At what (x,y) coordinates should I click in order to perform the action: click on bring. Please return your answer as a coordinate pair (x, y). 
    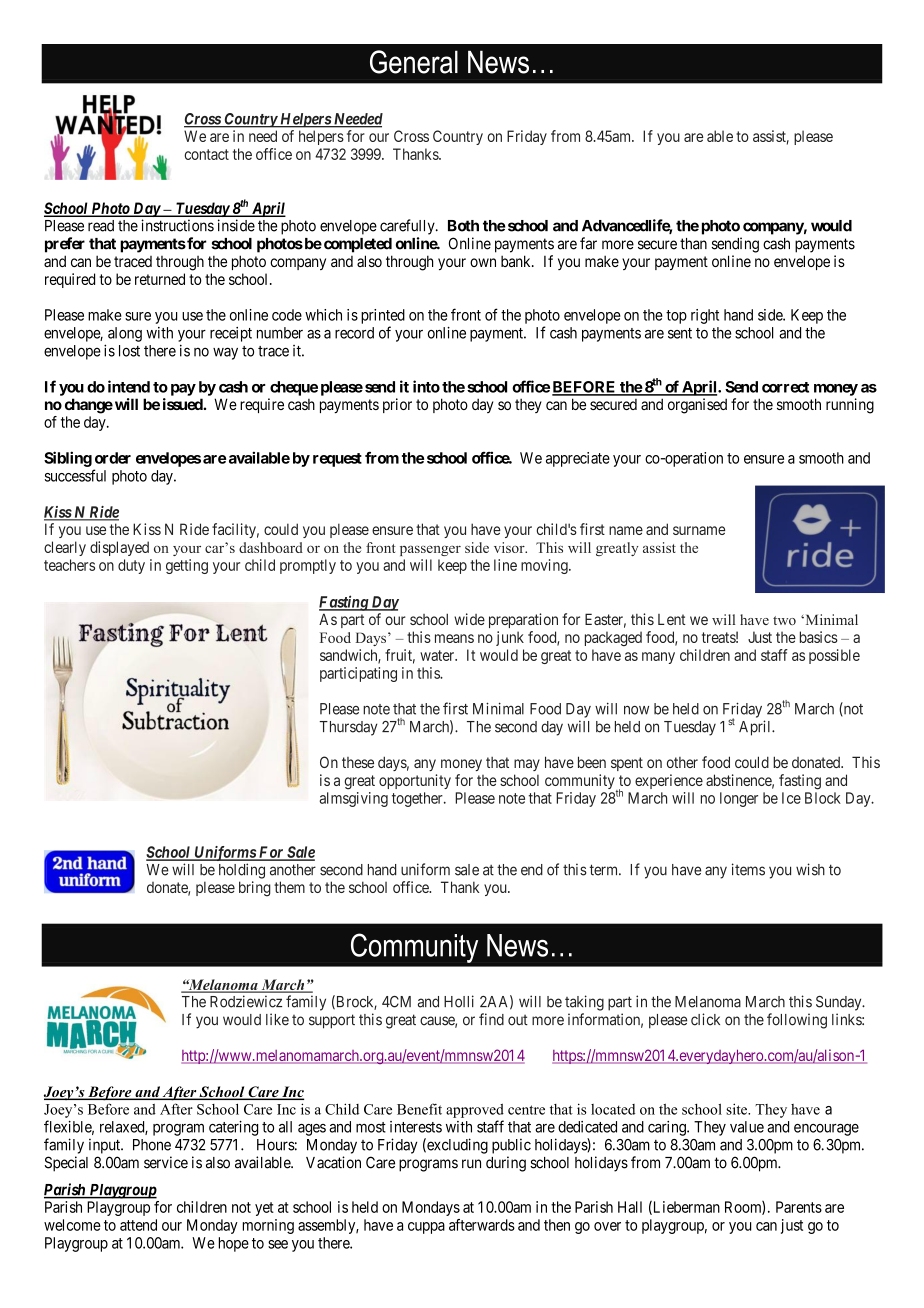
    Looking at the image, I should click on (255, 889).
